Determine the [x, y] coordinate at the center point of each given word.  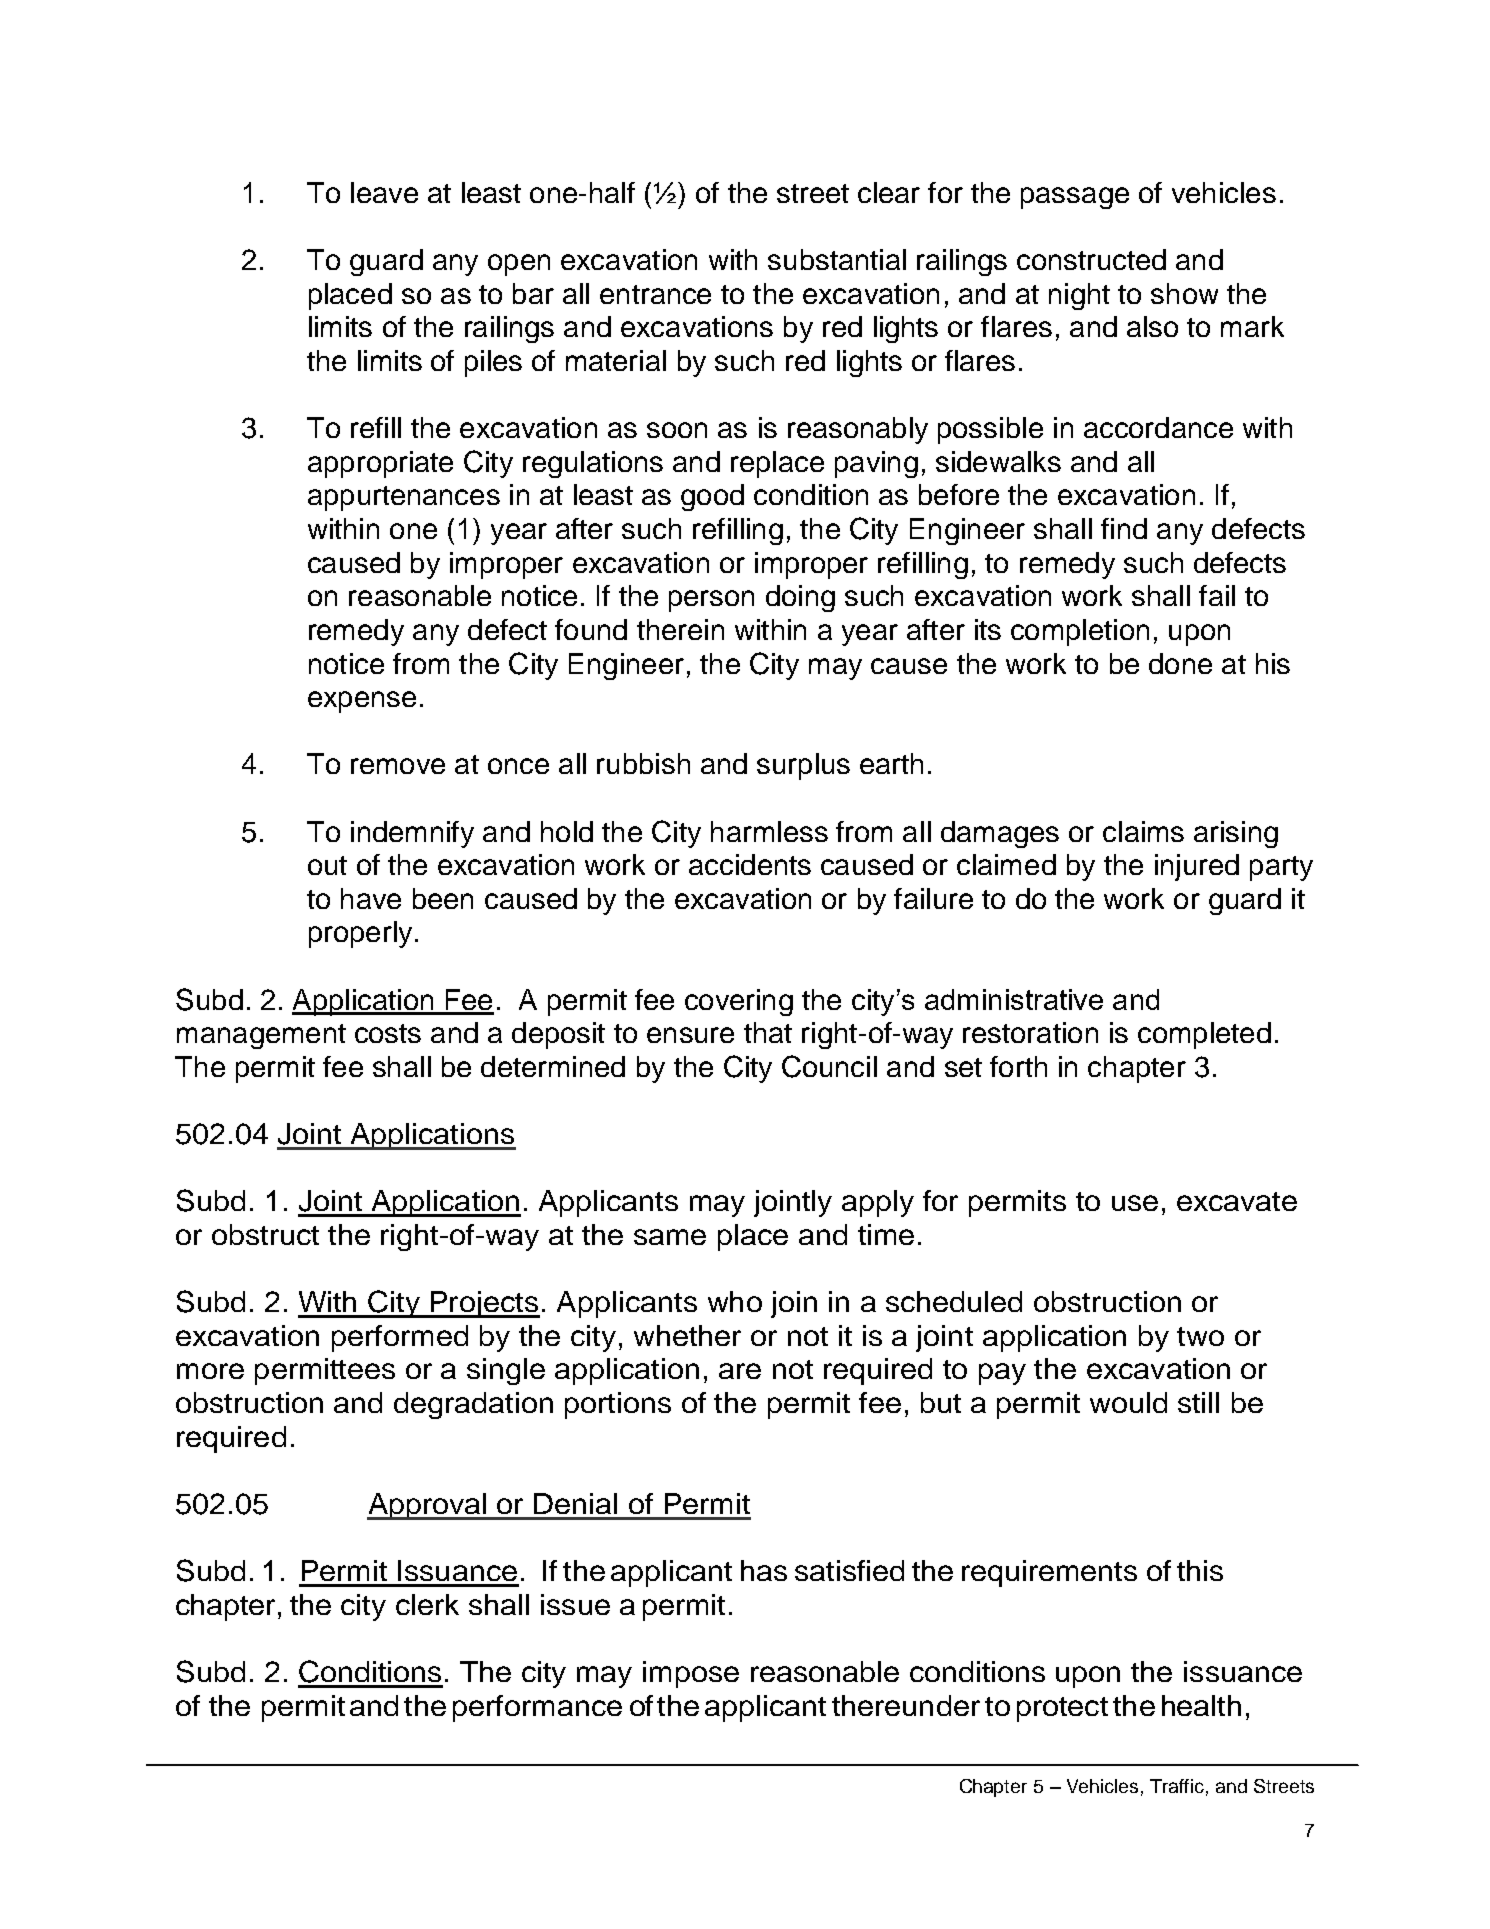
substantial [837, 259]
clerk [427, 1604]
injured [1197, 867]
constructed [1091, 259]
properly [360, 934]
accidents [750, 864]
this [1200, 1570]
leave [384, 192]
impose [691, 1674]
